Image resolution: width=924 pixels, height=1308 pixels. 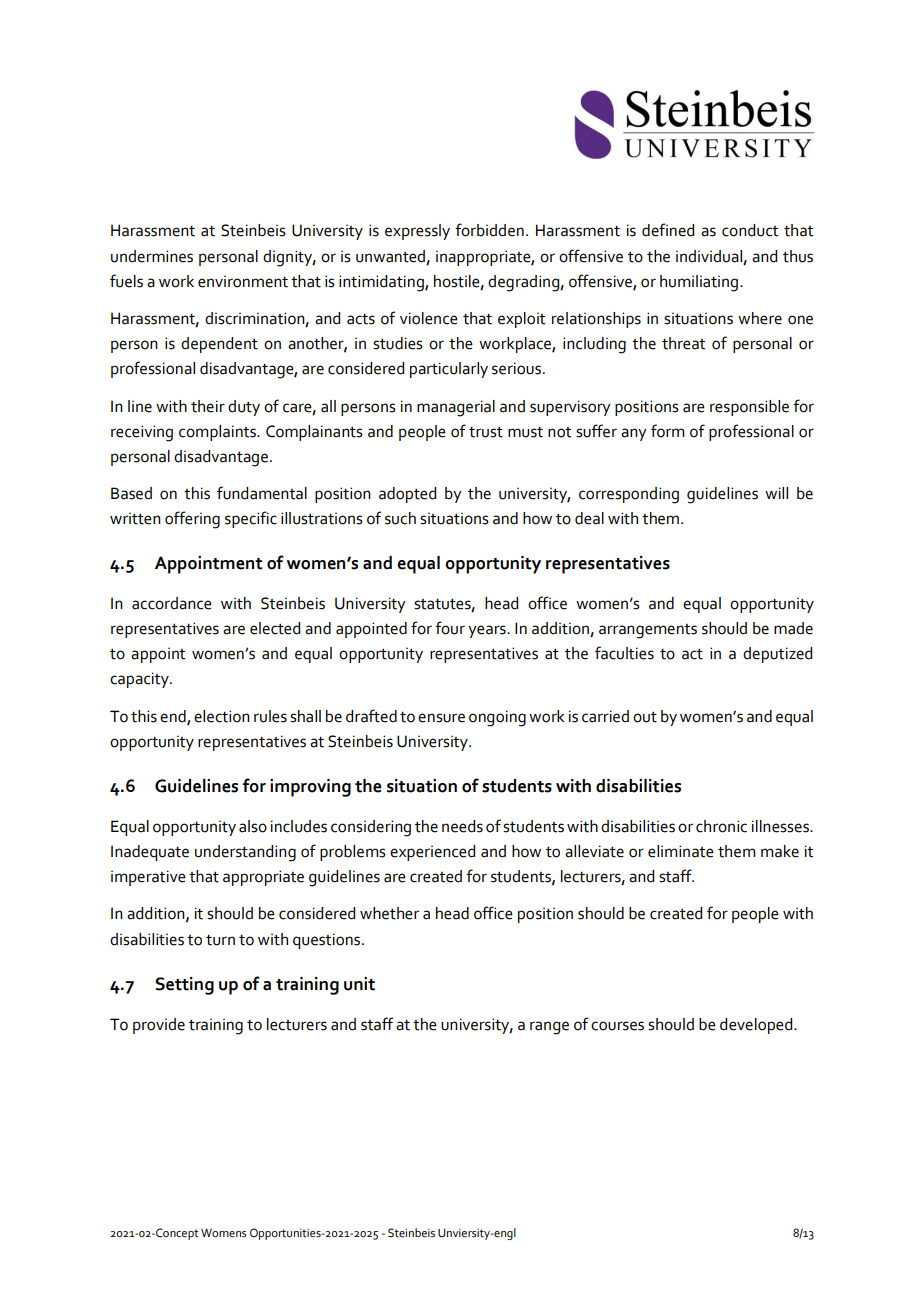 I want to click on made, so click(x=793, y=628).
